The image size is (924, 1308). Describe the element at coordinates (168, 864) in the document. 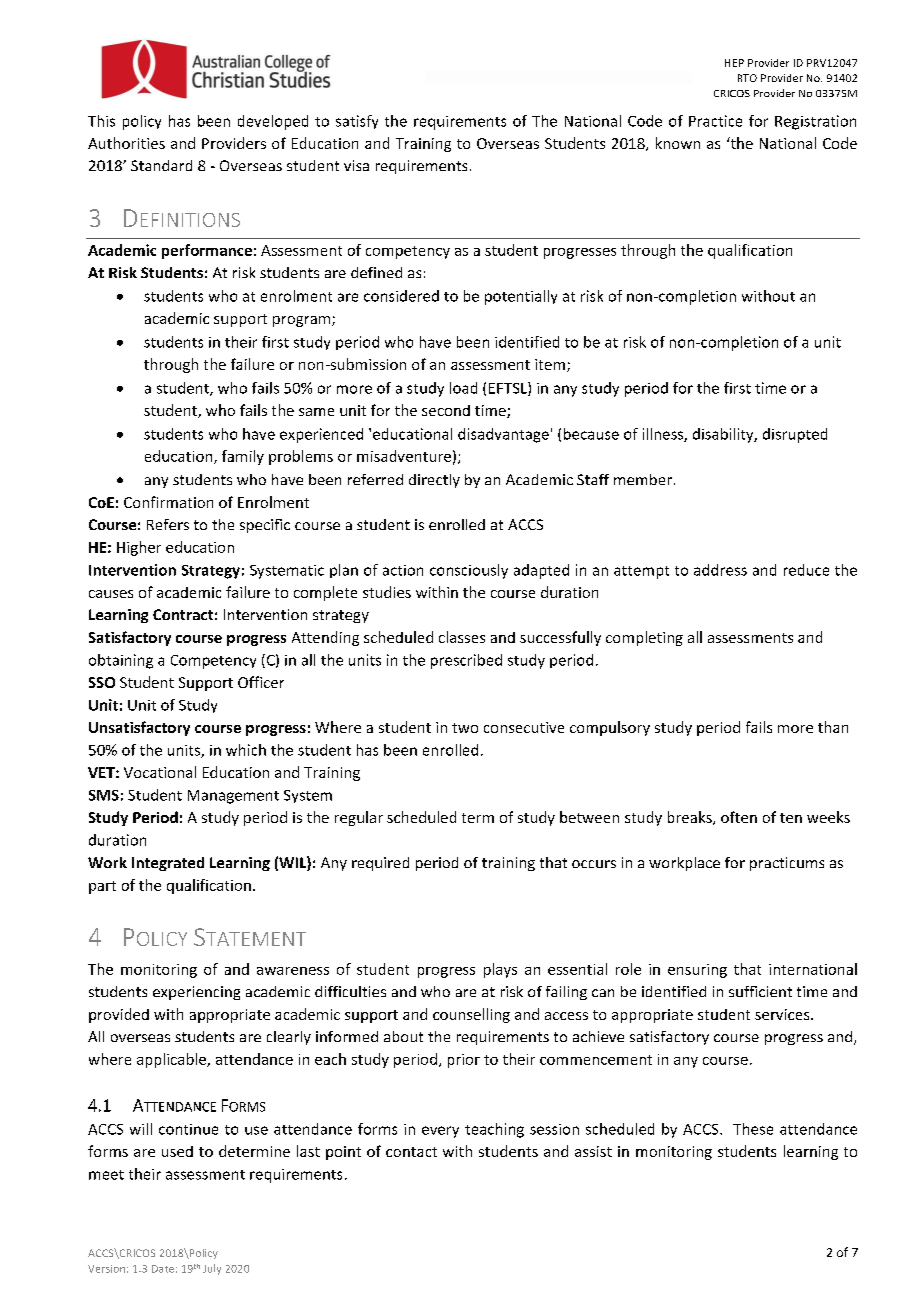

I see `Integrated` at that location.
